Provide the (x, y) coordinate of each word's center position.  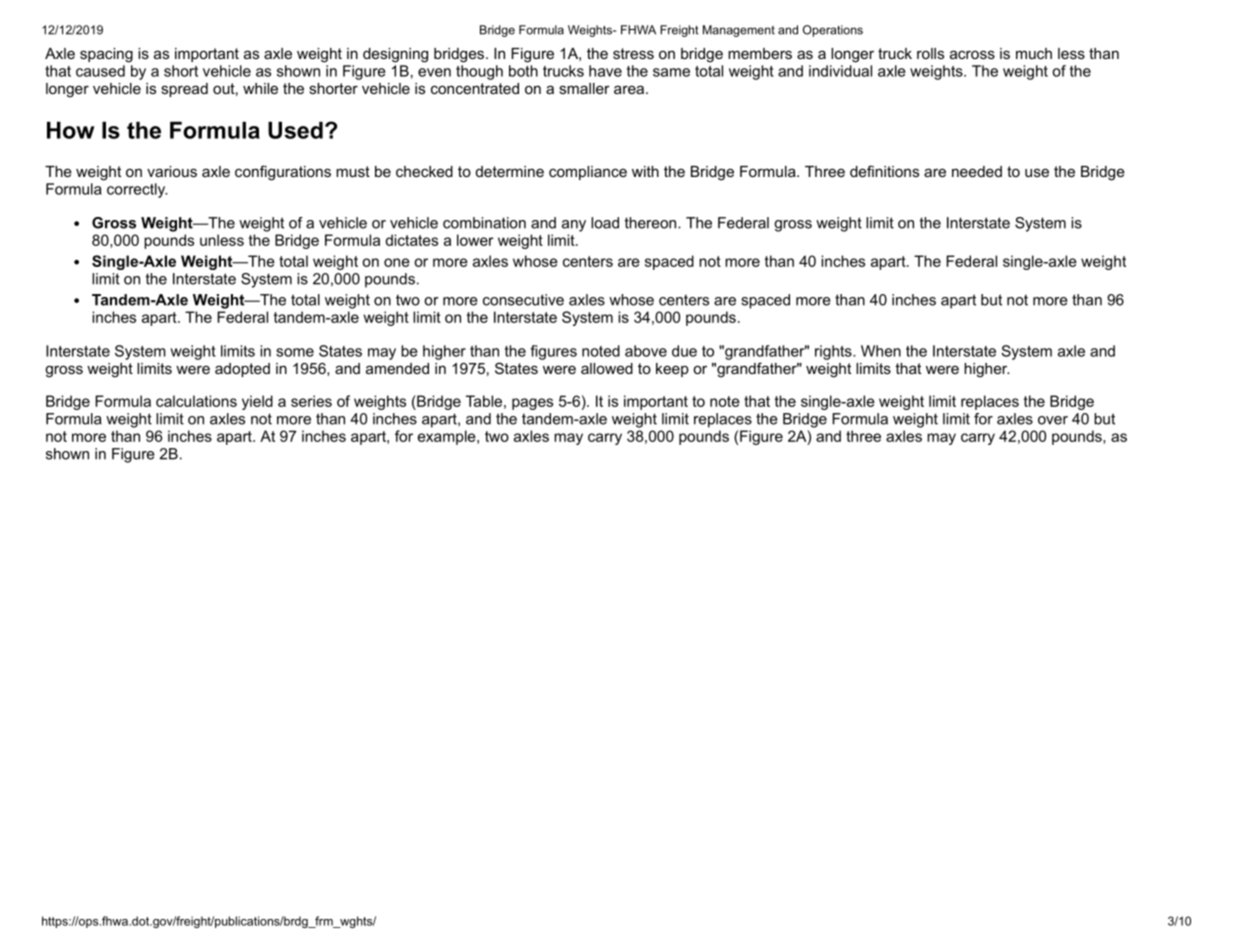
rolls (930, 53)
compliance (588, 173)
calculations (196, 401)
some (295, 352)
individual (840, 71)
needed (977, 171)
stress (633, 53)
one (397, 262)
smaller (584, 88)
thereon (652, 223)
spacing (106, 55)
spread (184, 90)
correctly (137, 190)
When (881, 351)
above (646, 351)
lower (475, 240)
